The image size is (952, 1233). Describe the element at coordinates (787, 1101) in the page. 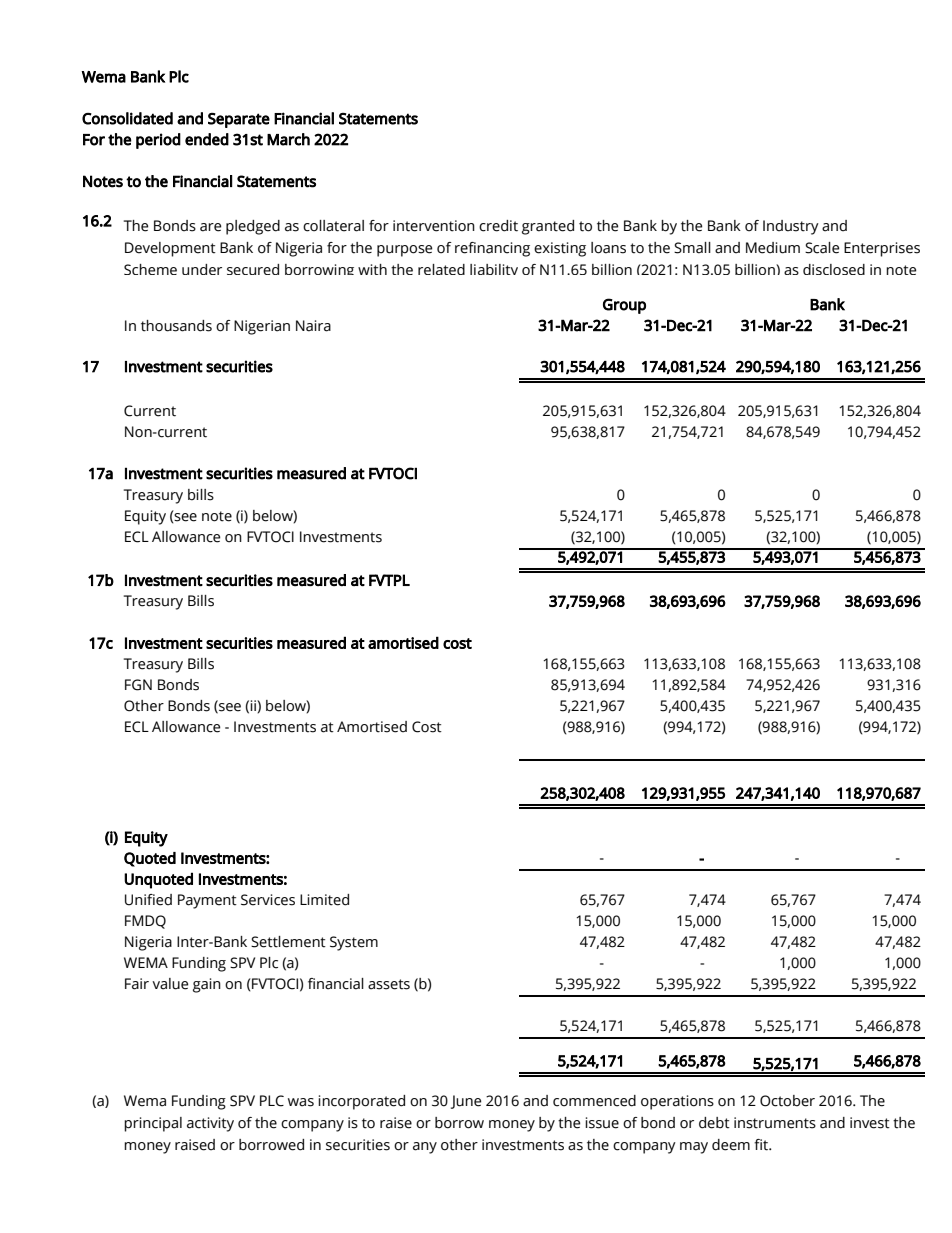

I see `October` at that location.
